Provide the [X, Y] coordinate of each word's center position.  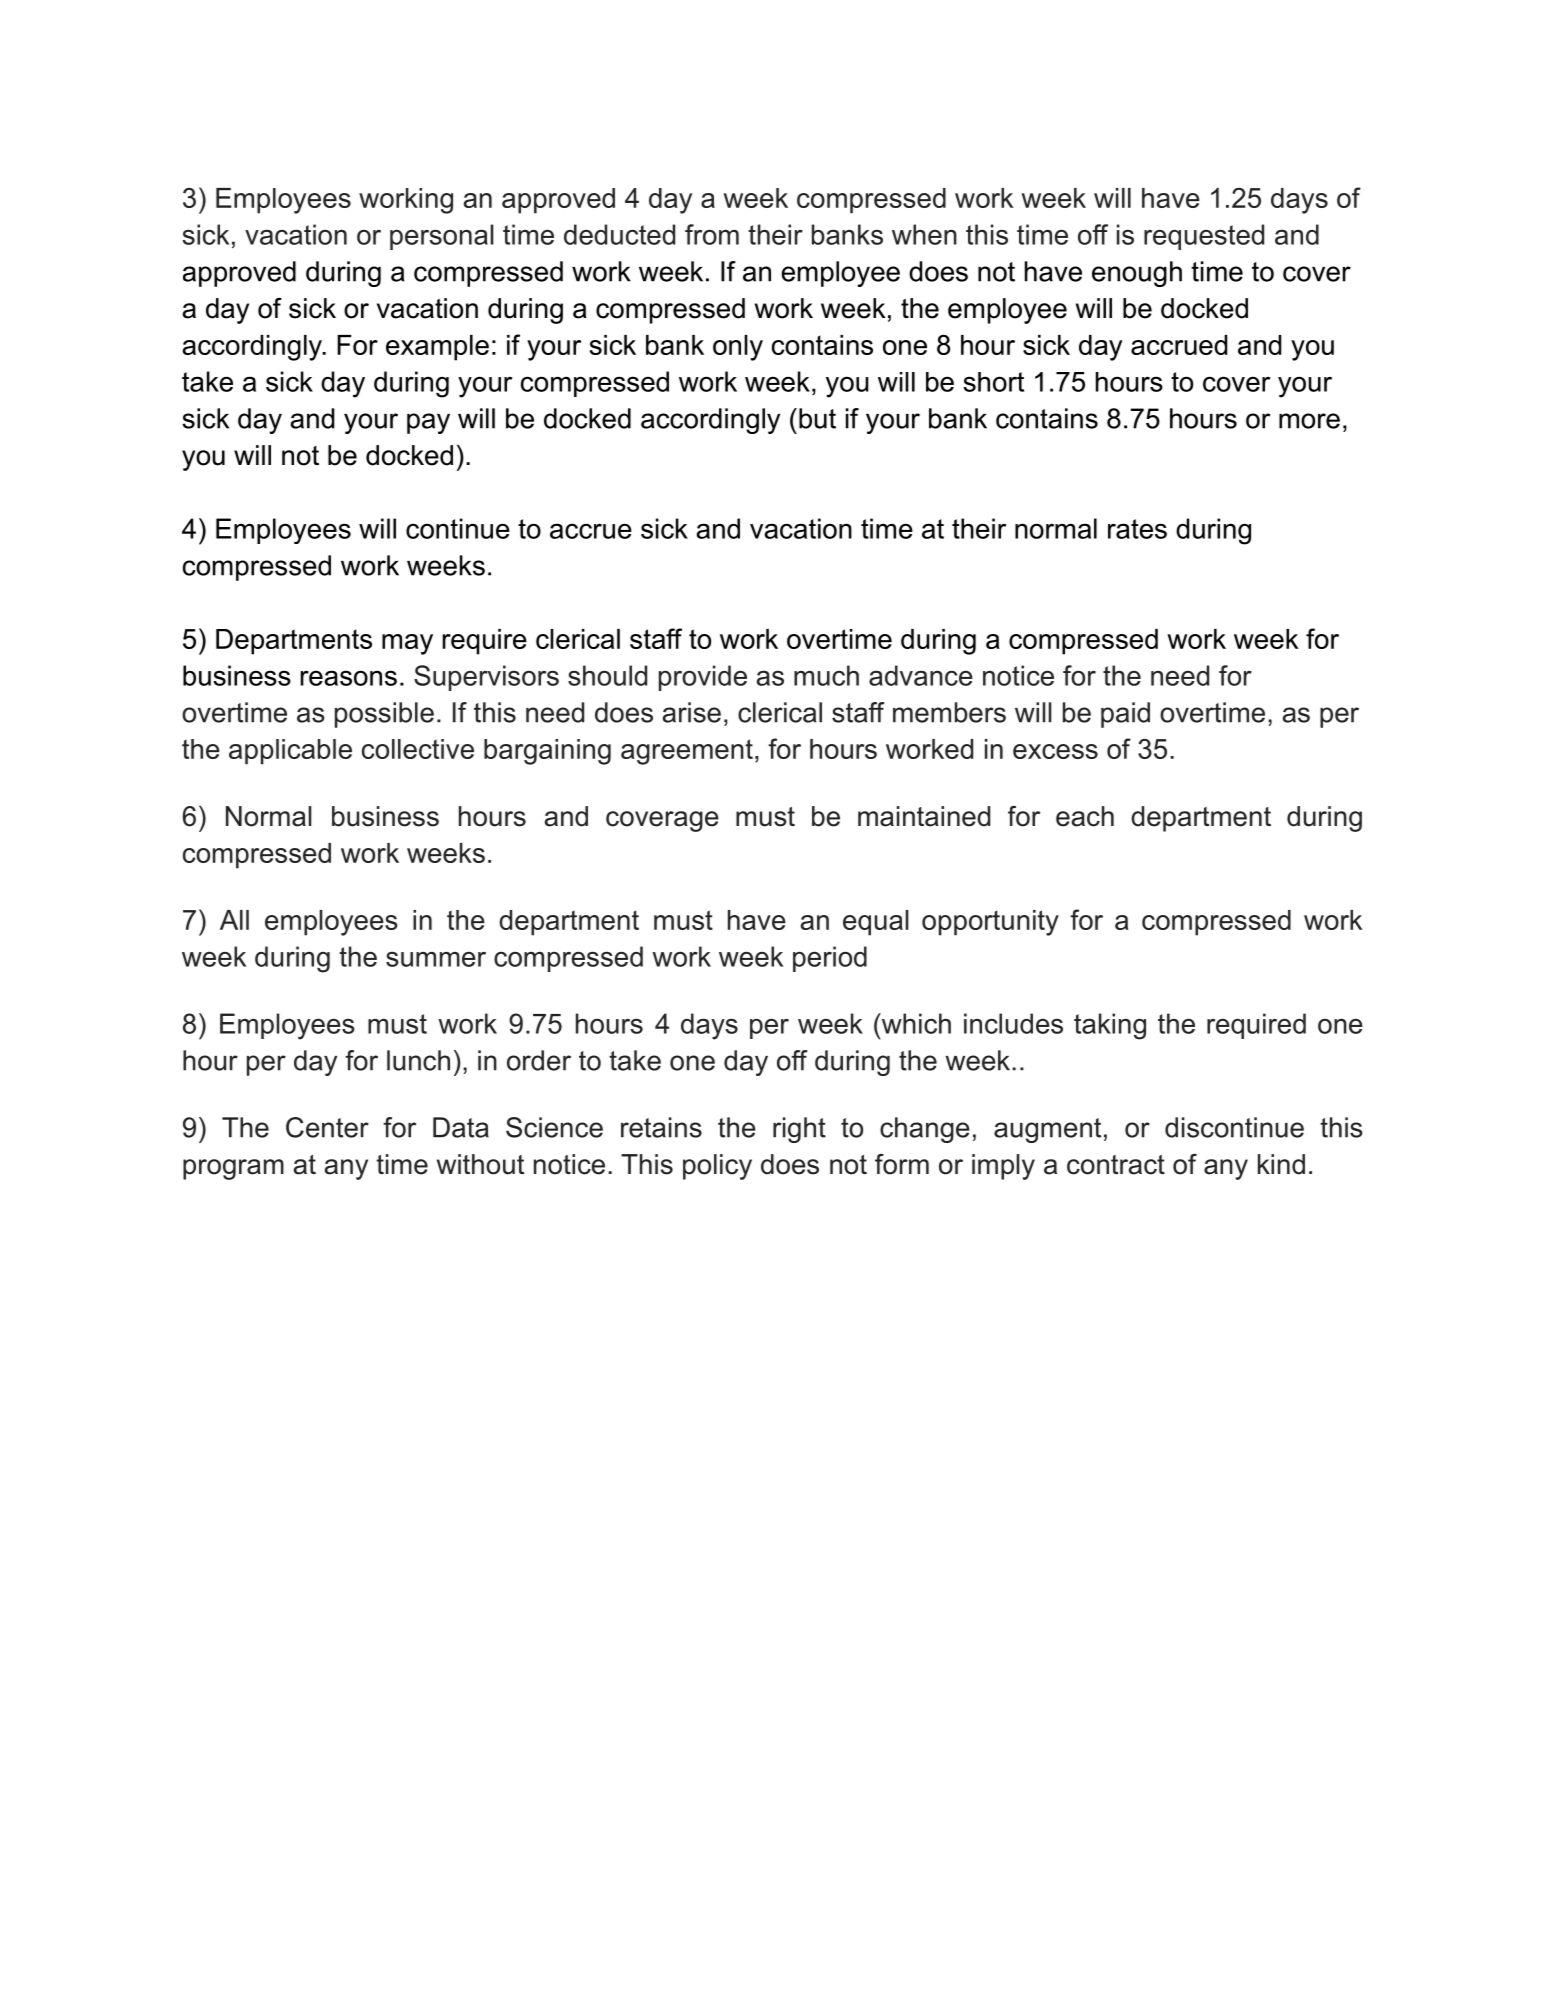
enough [1137, 274]
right [799, 1130]
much [826, 675]
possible [384, 715]
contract [1116, 1165]
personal [442, 237]
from [712, 234]
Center [327, 1127]
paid [1125, 715]
